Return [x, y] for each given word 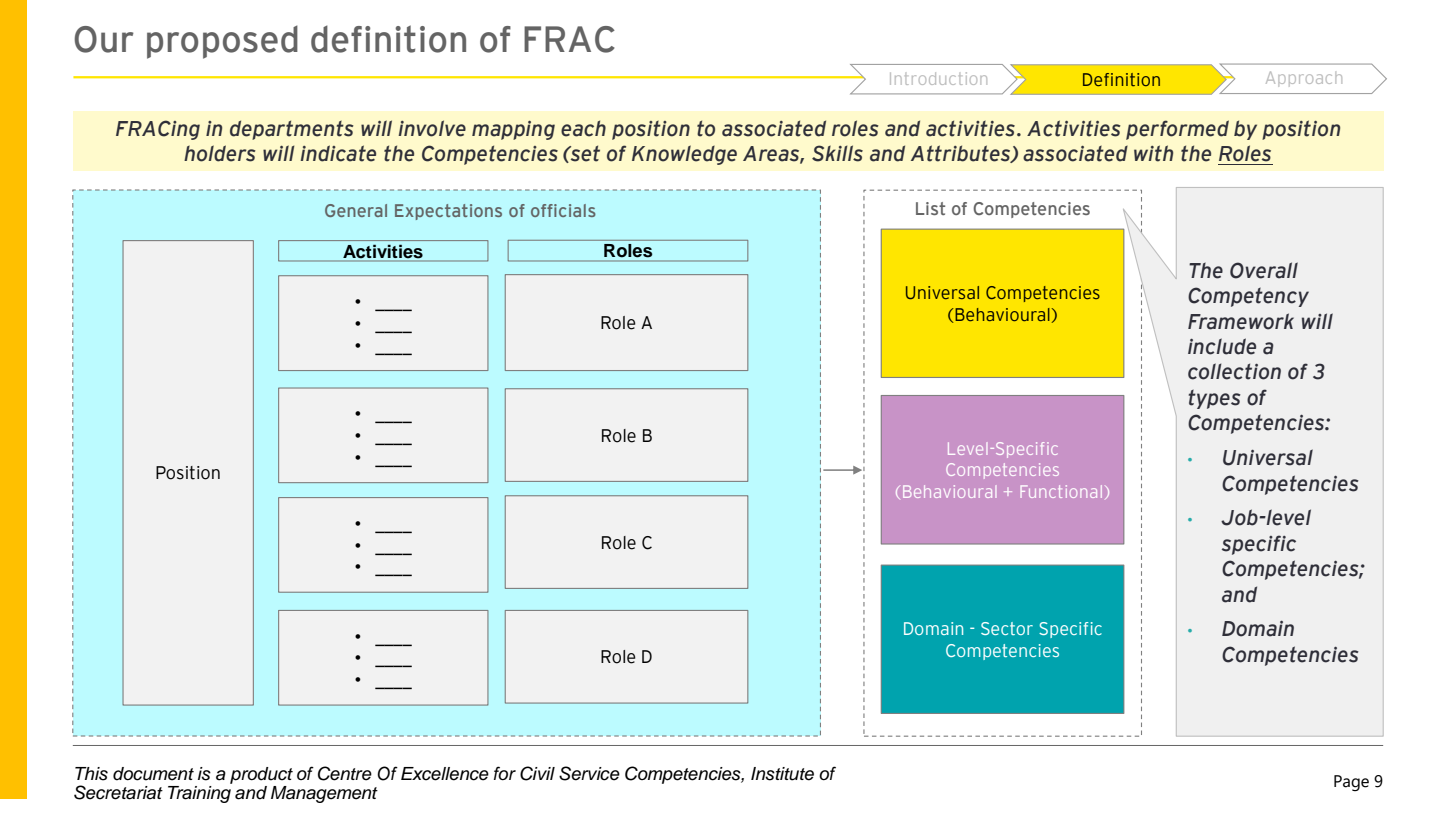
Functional [1061, 491]
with [1153, 153]
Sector [1007, 628]
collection [1234, 371]
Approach [1304, 79]
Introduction [938, 78]
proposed [222, 42]
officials [563, 210]
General [356, 210]
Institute [782, 774]
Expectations [448, 212]
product [261, 775]
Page [1351, 783]
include [1222, 346]
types [1215, 399]
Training [200, 793]
